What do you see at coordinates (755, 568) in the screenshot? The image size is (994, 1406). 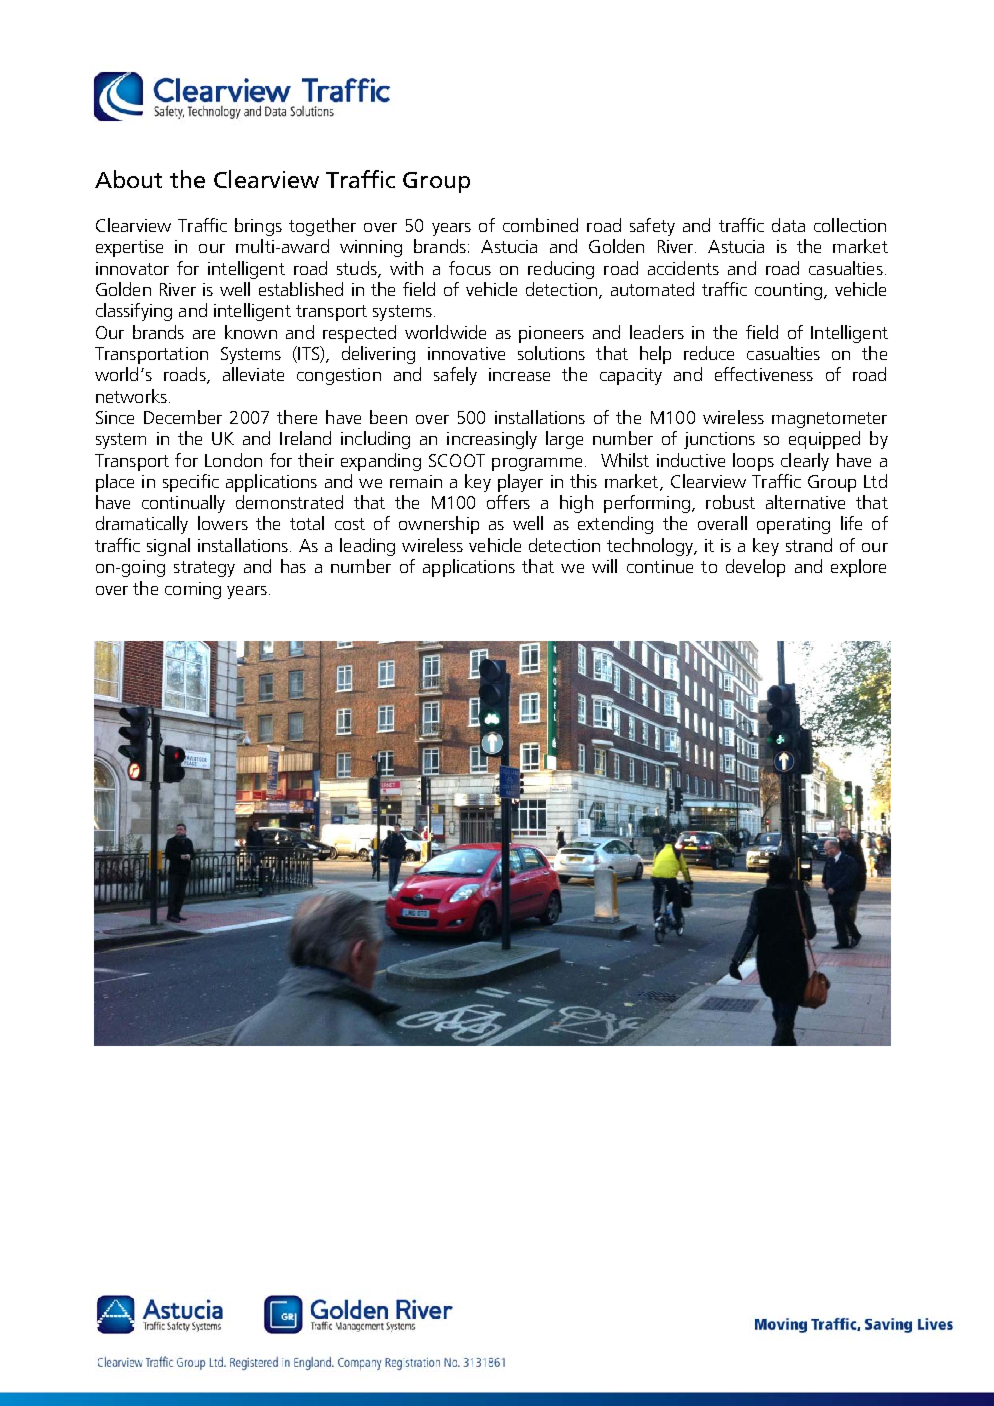 I see `develop` at bounding box center [755, 568].
